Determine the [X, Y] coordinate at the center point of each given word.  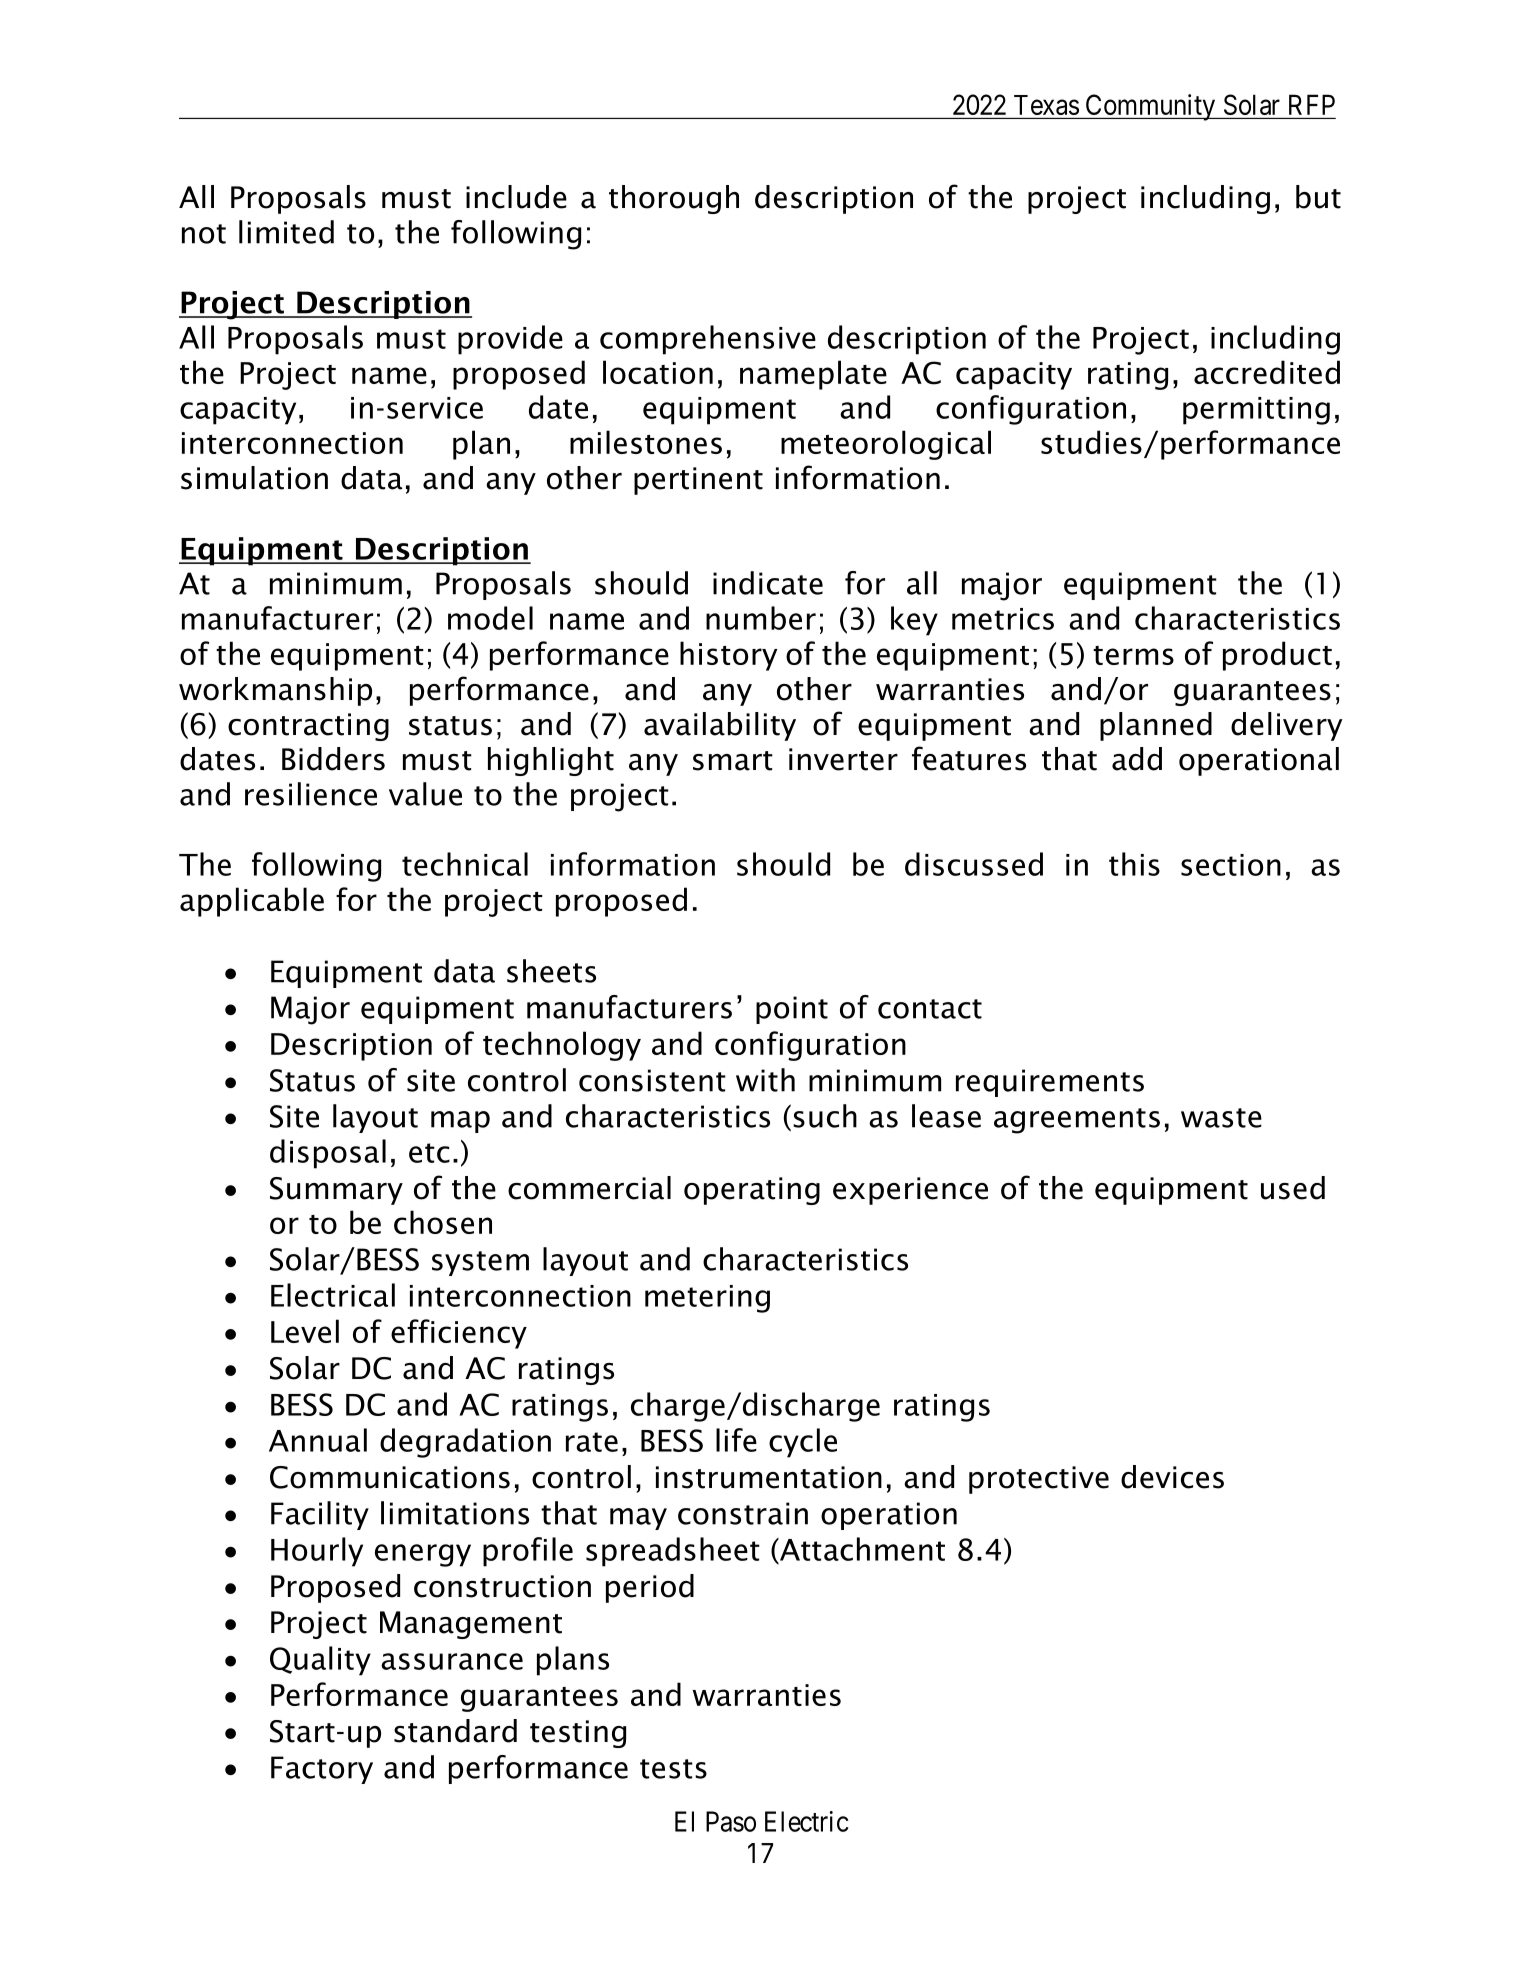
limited [286, 232]
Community [1150, 107]
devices [1172, 1477]
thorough [674, 199]
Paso [731, 1821]
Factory [322, 1770]
